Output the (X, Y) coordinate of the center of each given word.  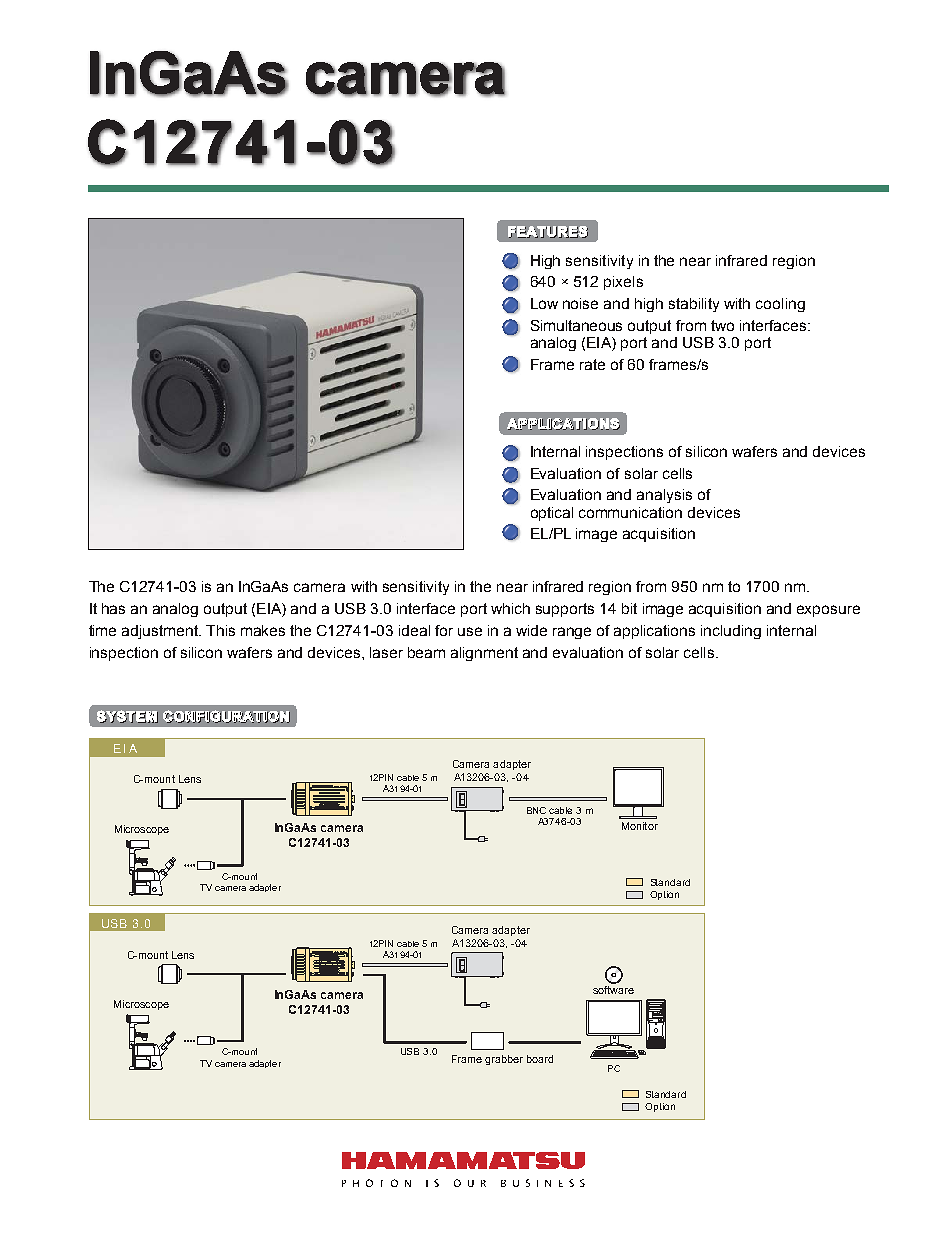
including (731, 632)
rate (592, 364)
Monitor (640, 826)
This (220, 630)
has (113, 608)
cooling (780, 305)
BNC (536, 810)
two (722, 325)
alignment (484, 654)
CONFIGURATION (226, 716)
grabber (504, 1060)
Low (544, 303)
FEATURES (548, 232)
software (613, 988)
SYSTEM (127, 716)
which (510, 608)
